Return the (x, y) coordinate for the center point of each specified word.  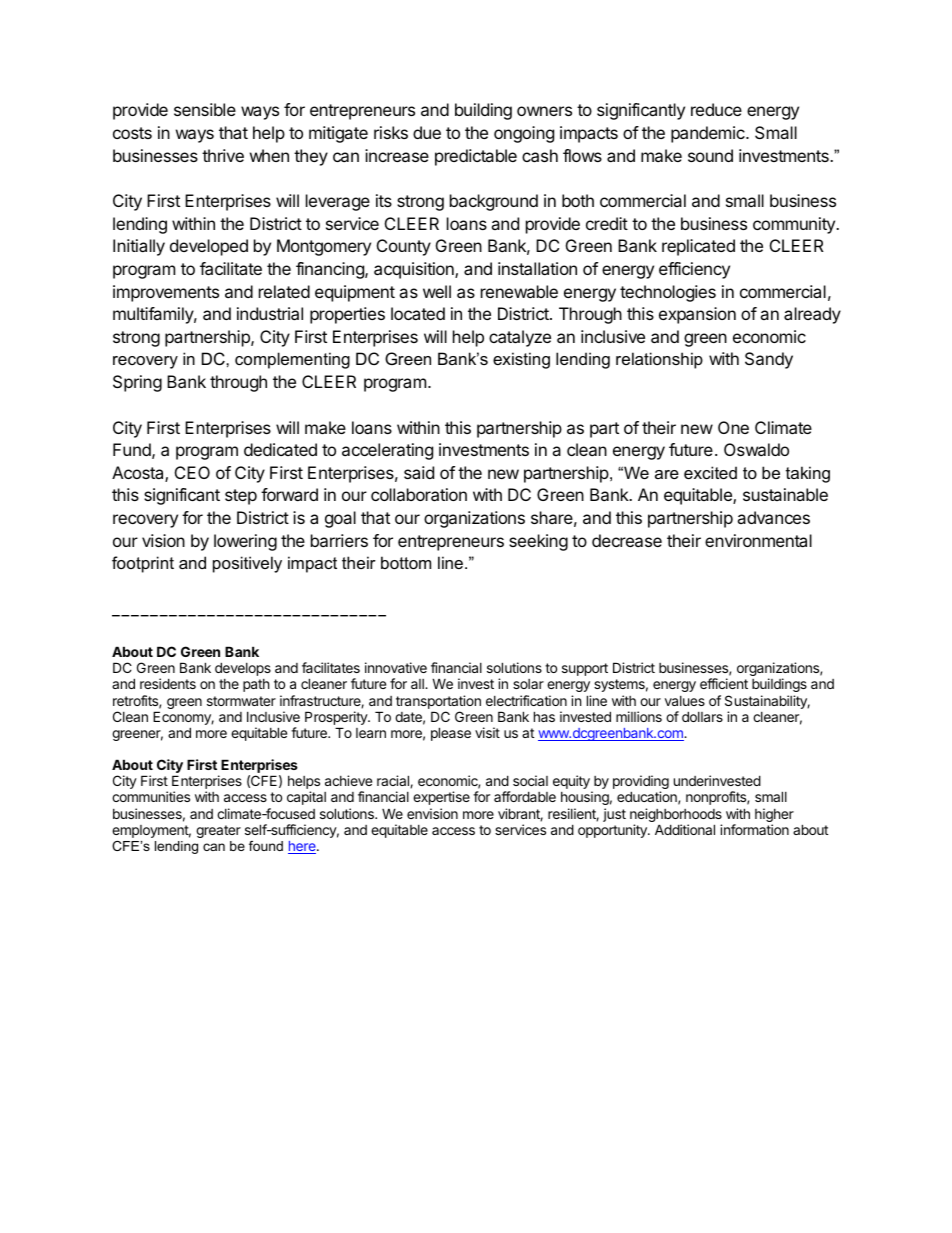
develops (243, 669)
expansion (697, 315)
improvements (166, 293)
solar (528, 684)
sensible (205, 109)
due (427, 132)
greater (218, 831)
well (437, 291)
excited (710, 472)
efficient (724, 683)
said (419, 472)
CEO (192, 472)
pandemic (709, 134)
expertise (441, 798)
